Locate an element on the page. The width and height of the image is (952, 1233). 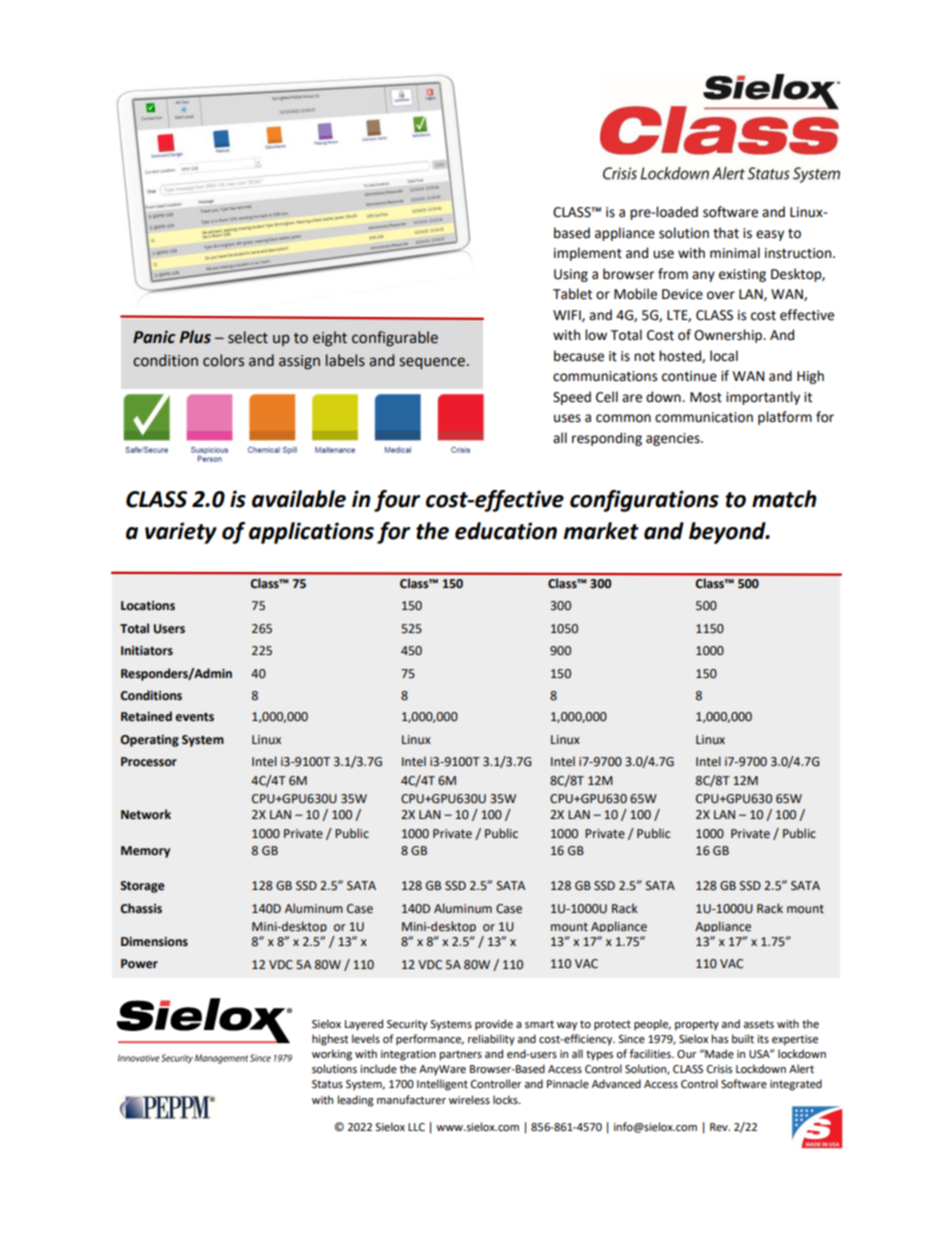
wireless is located at coordinates (469, 1100).
